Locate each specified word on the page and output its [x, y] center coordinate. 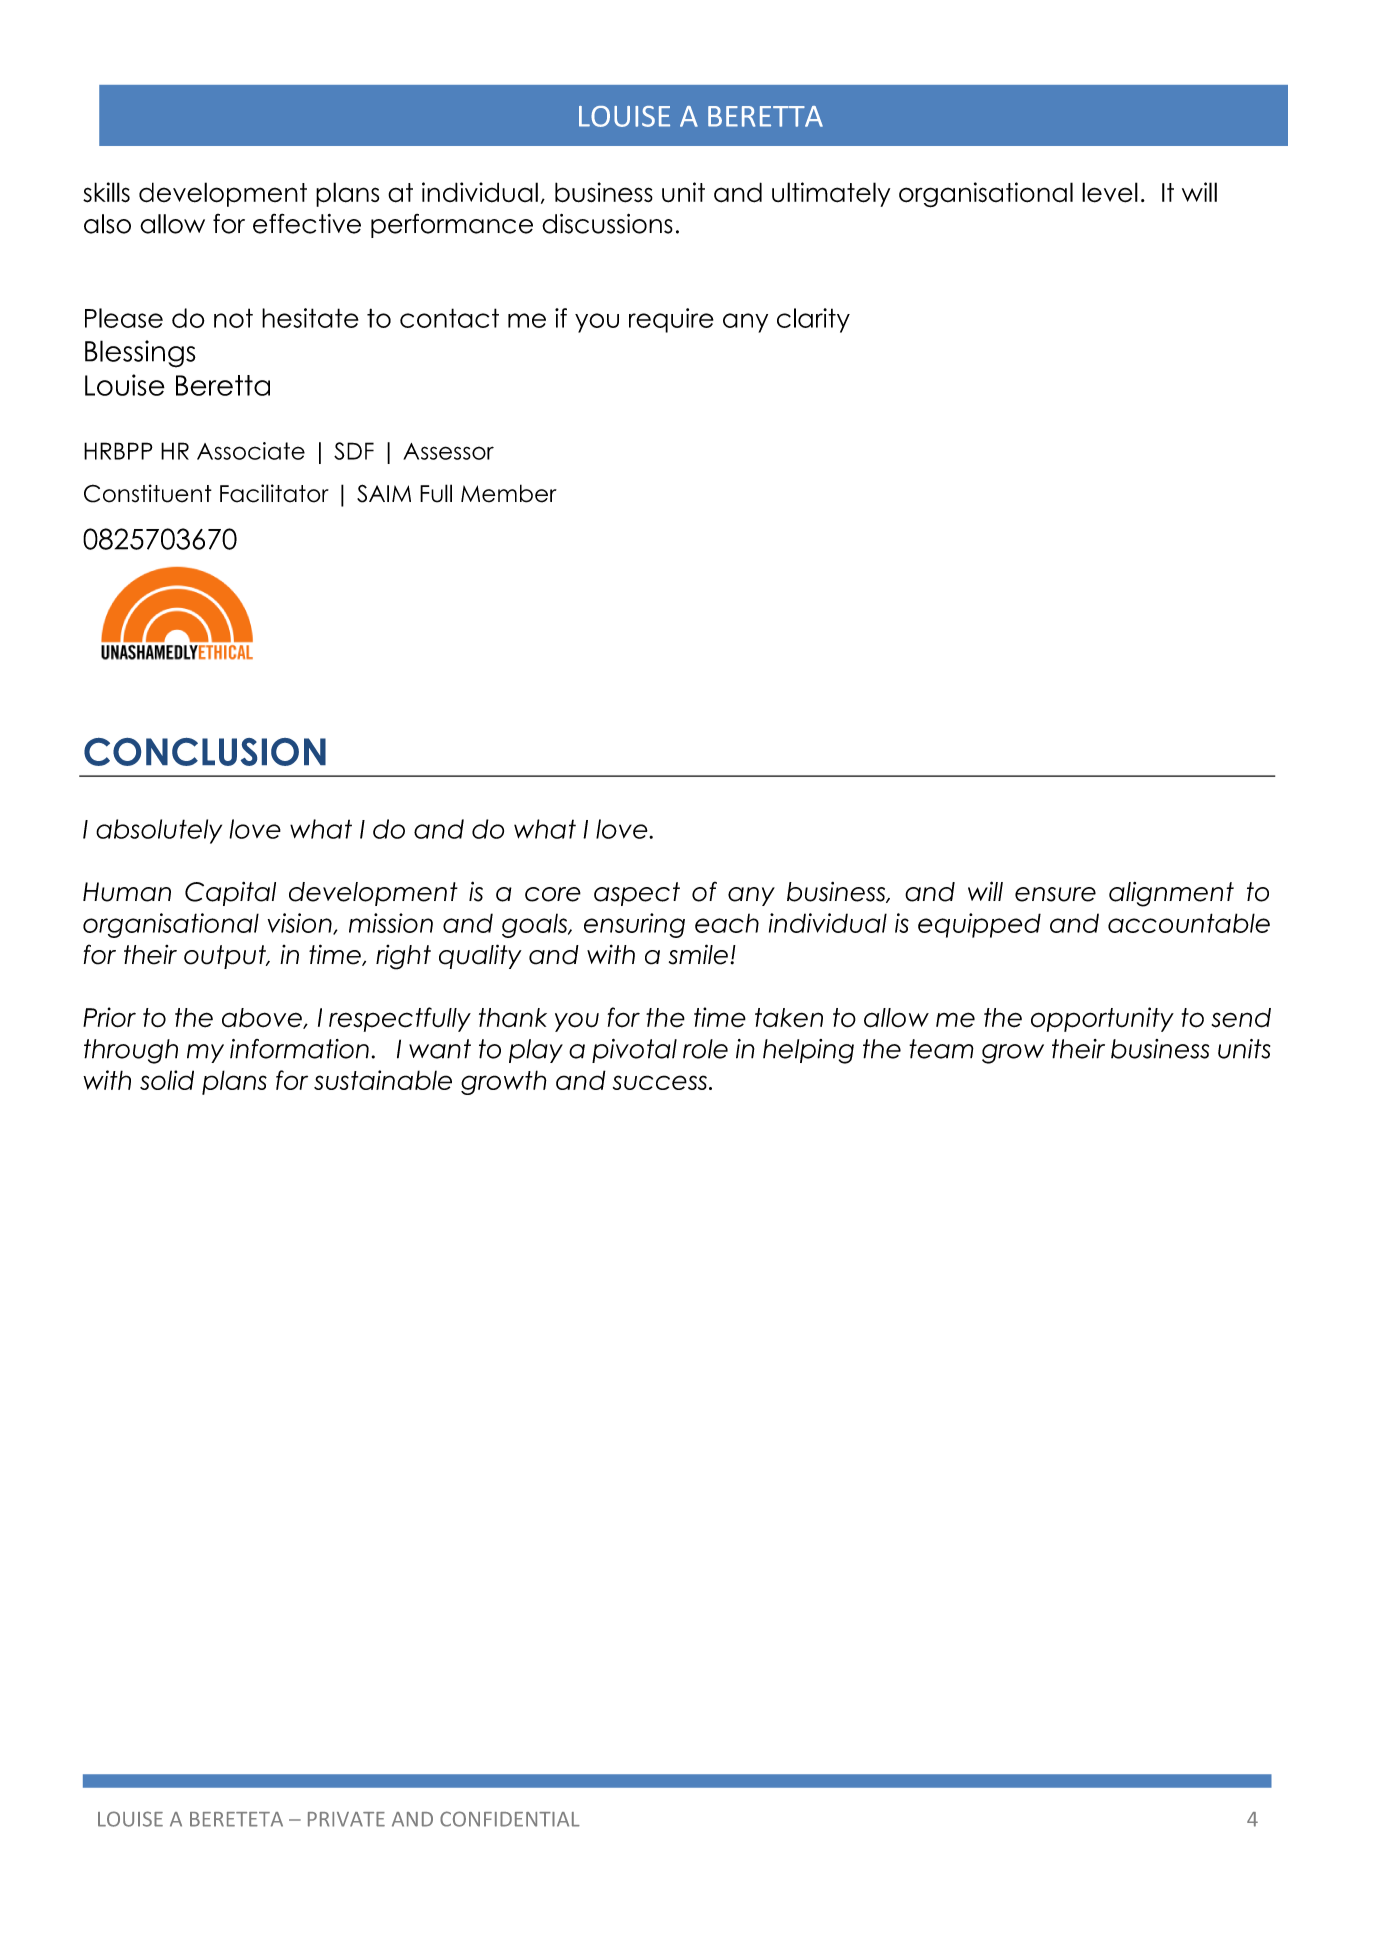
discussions [607, 224]
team [941, 1049]
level [1110, 192]
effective [307, 224]
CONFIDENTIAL [510, 1819]
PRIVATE [346, 1819]
